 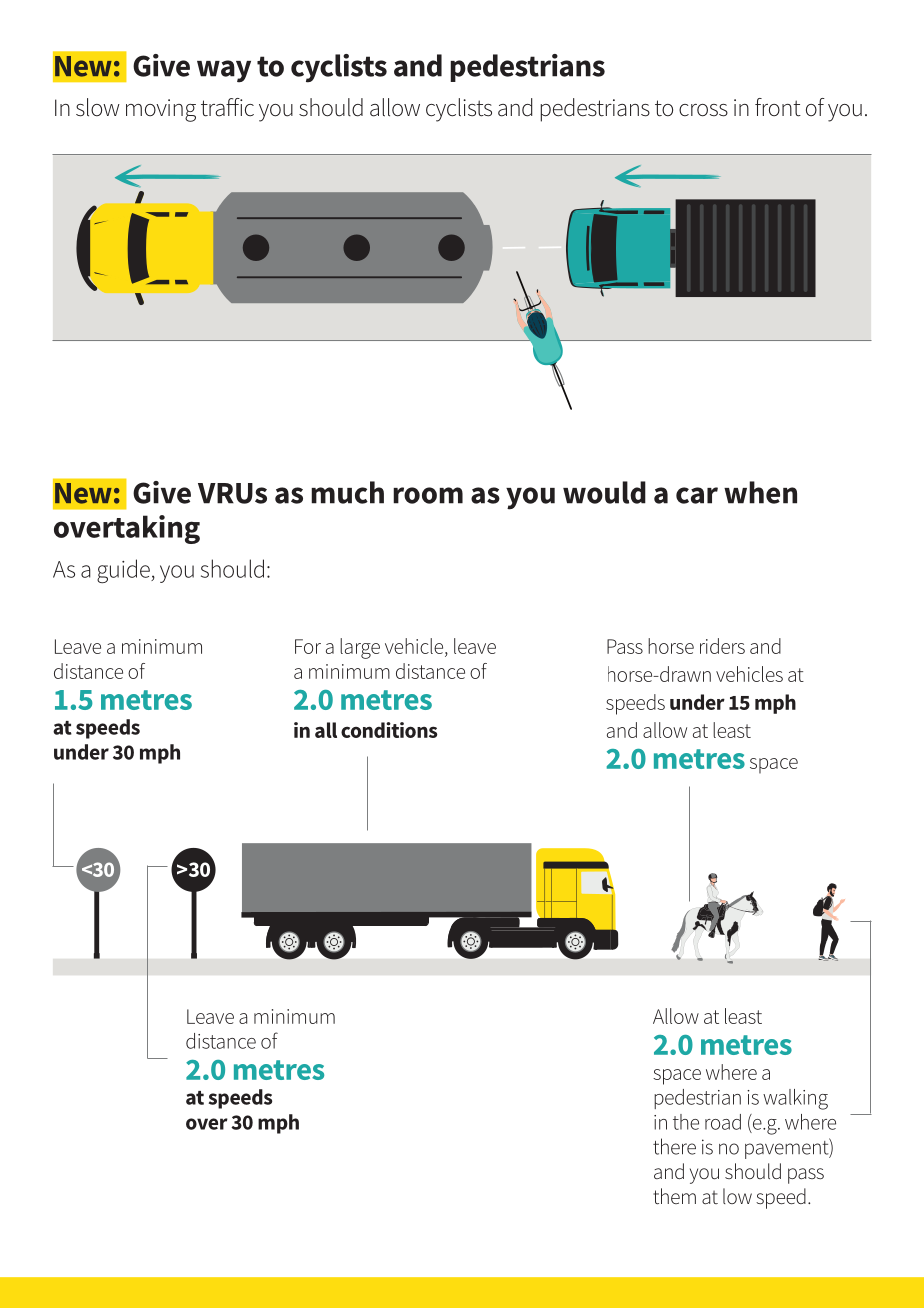 I want to click on moving, so click(x=161, y=110).
